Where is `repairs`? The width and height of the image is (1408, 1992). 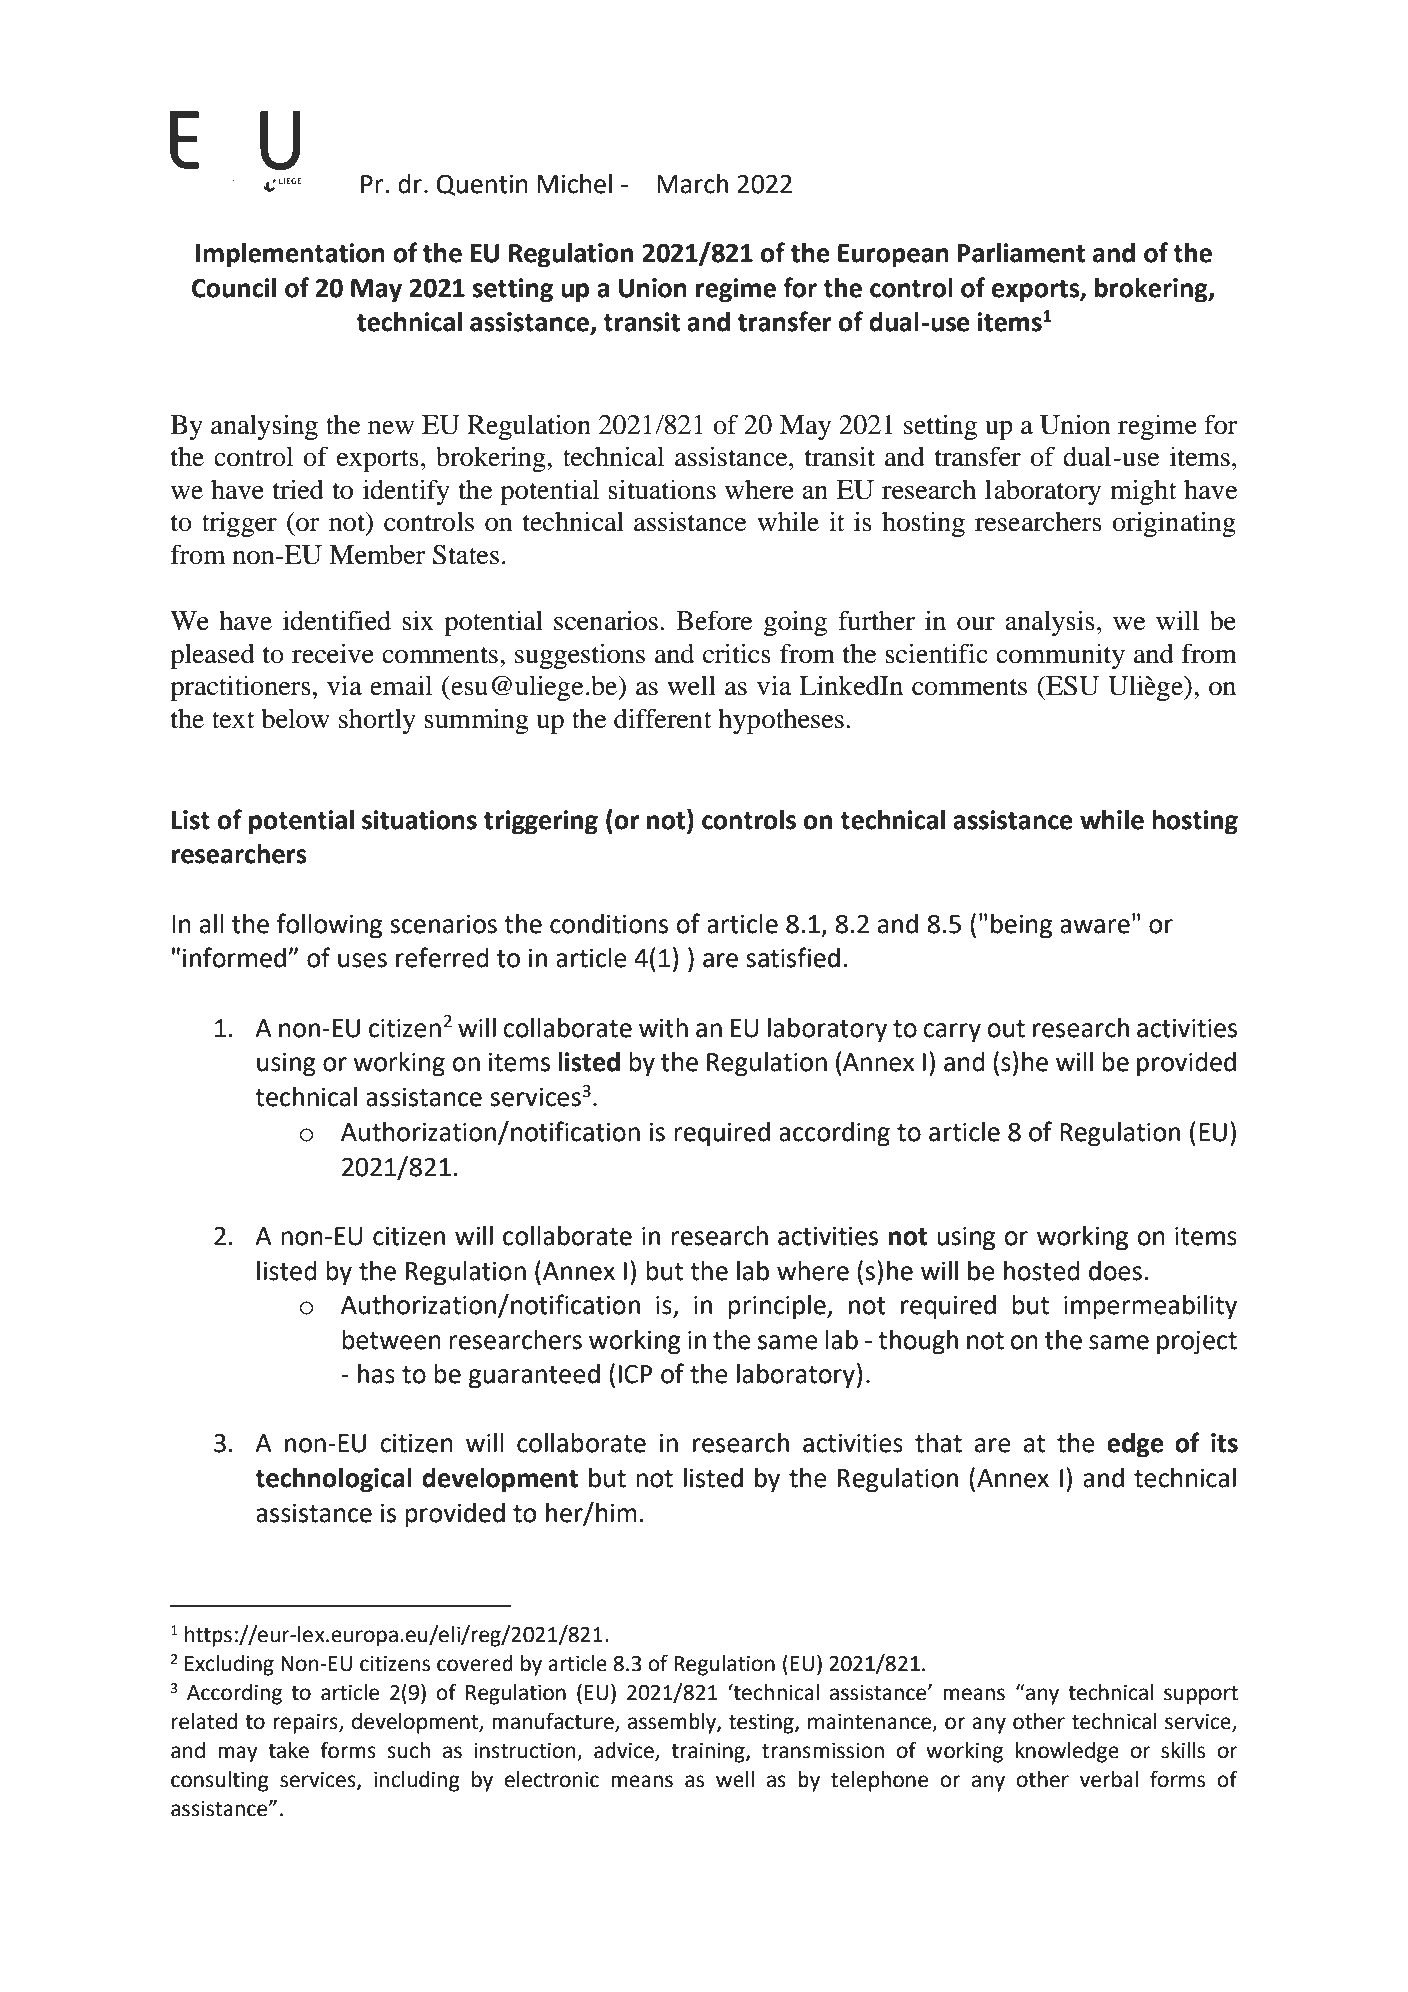
repairs is located at coordinates (306, 1724).
